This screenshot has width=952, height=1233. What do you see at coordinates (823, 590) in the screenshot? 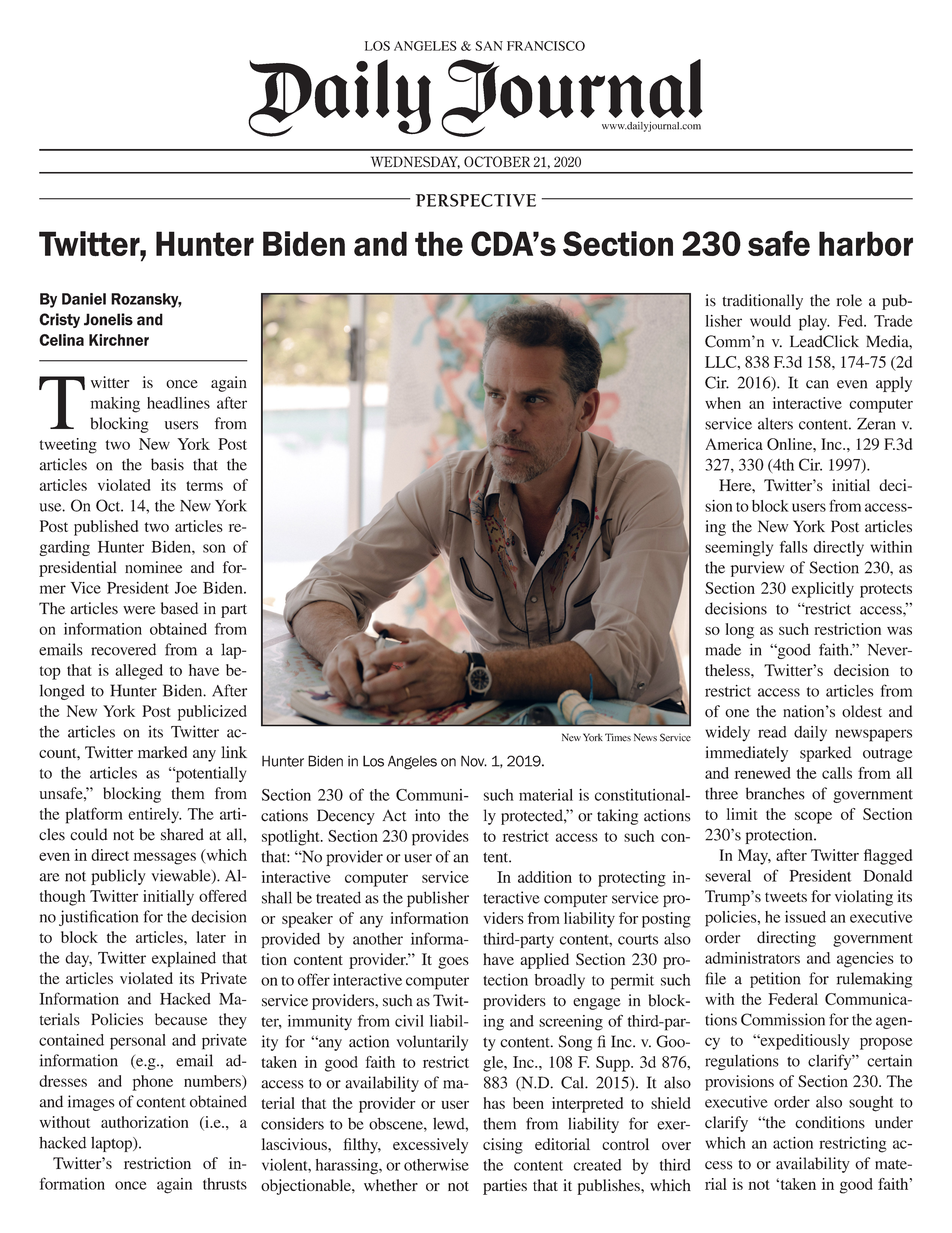
I see `explicitly` at bounding box center [823, 590].
